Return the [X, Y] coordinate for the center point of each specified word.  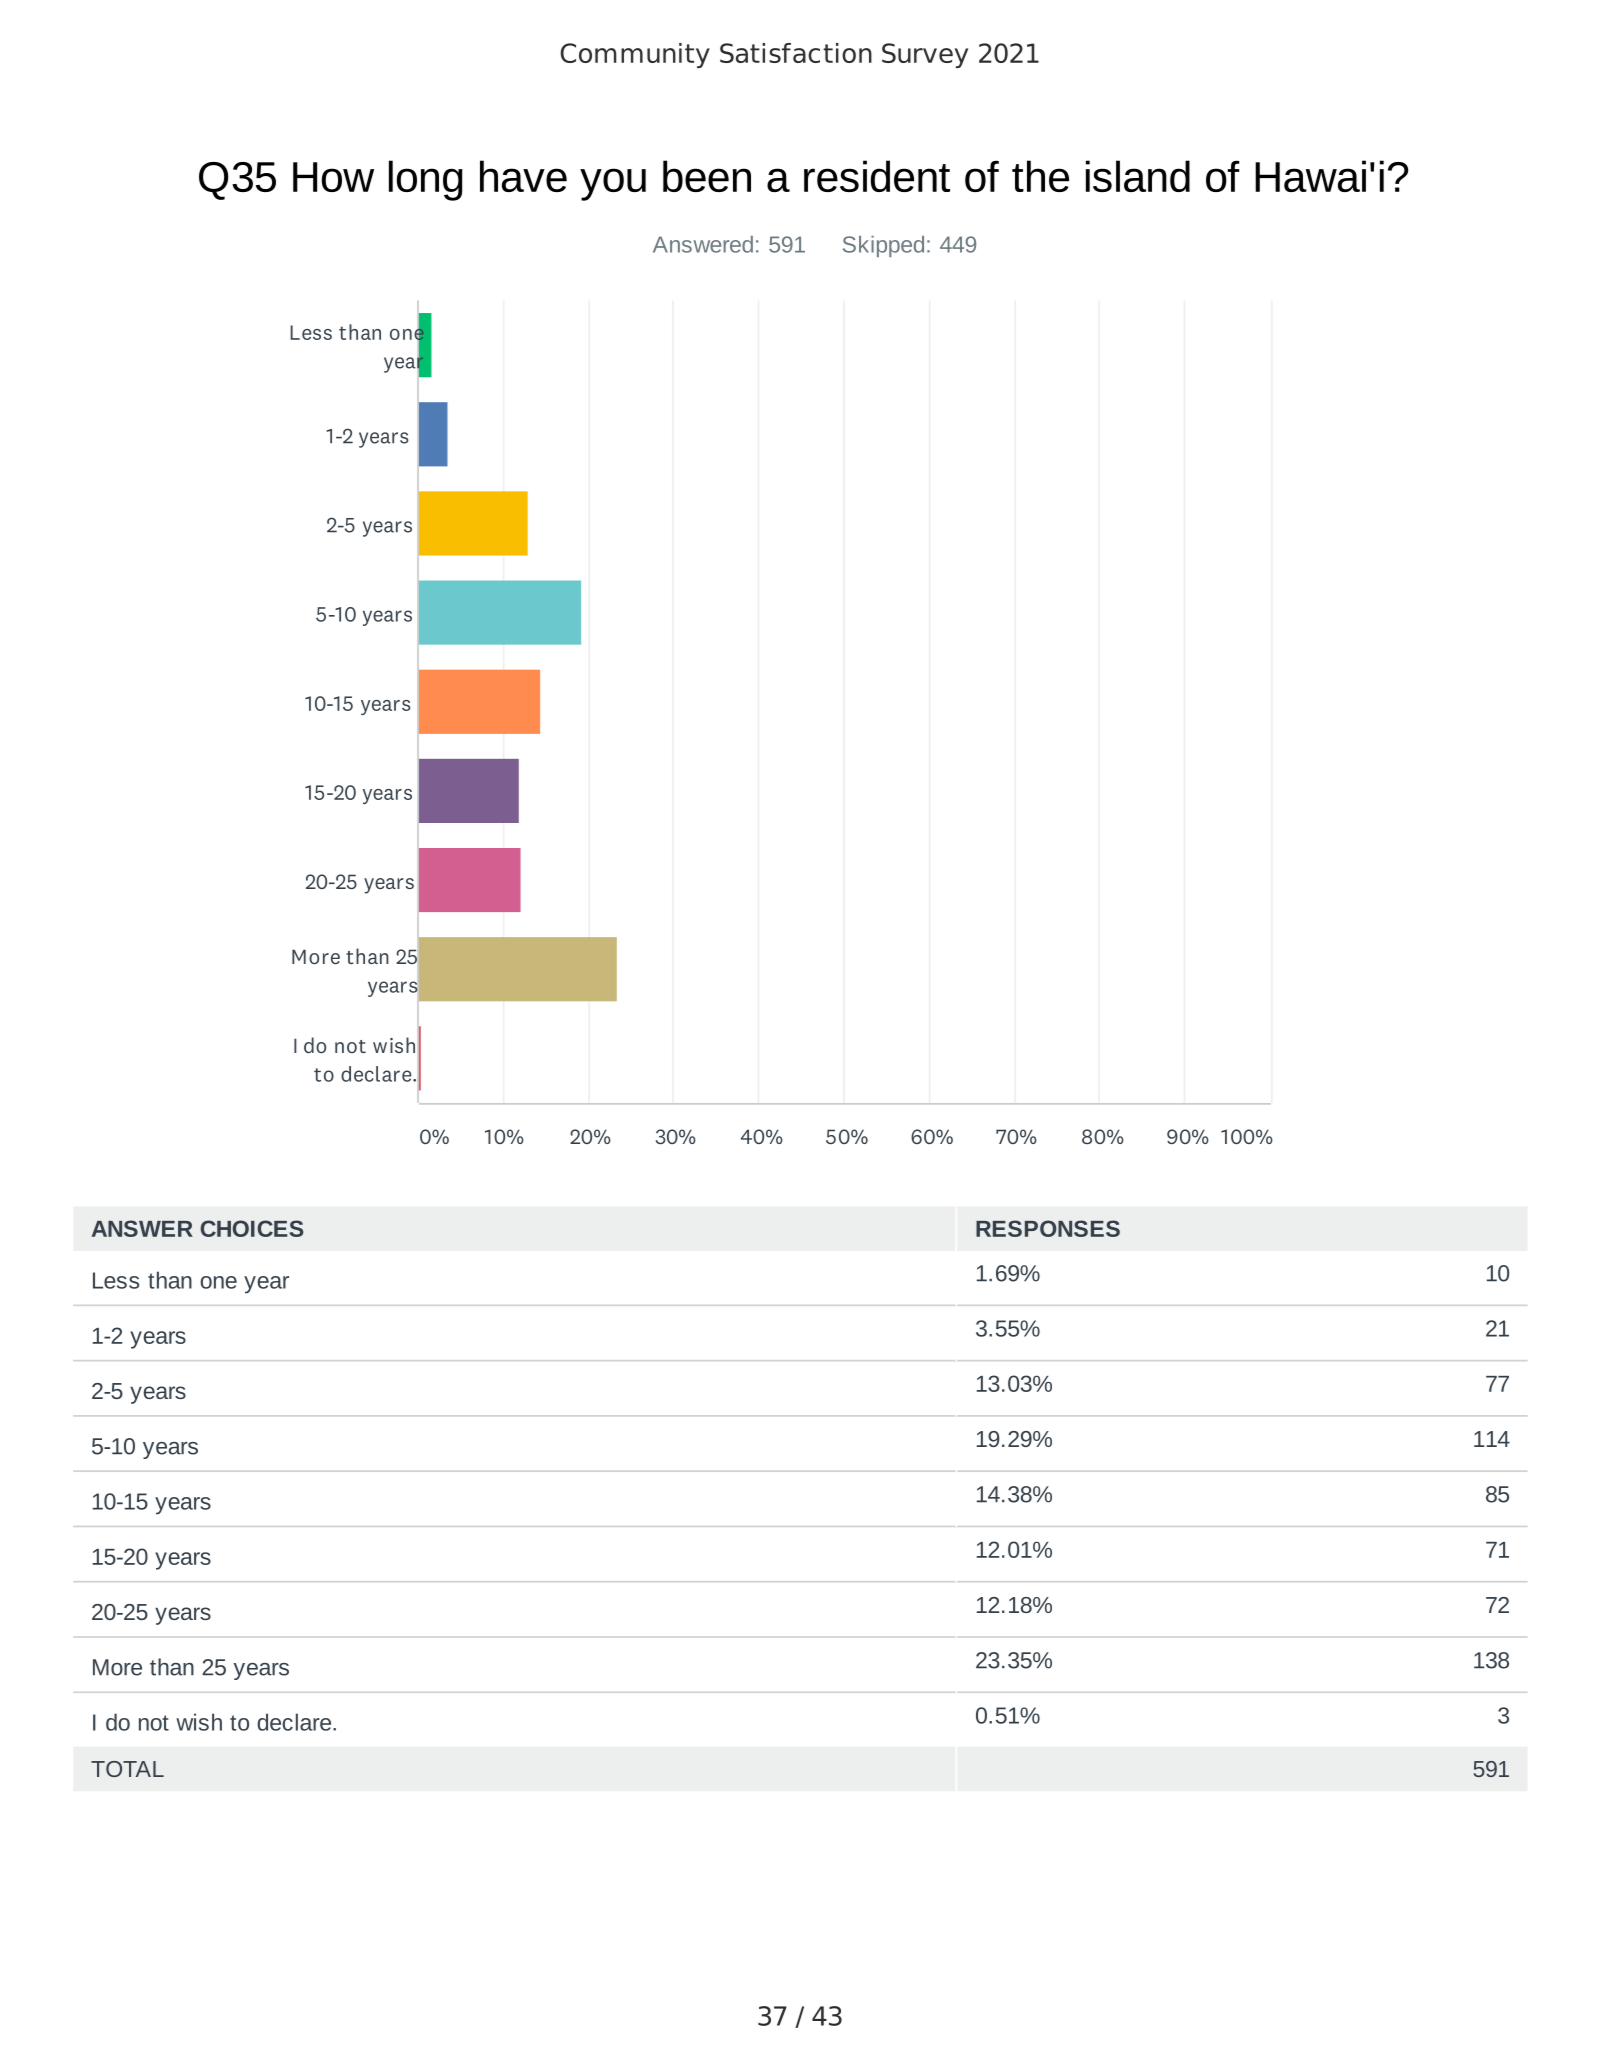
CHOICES [251, 1228]
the [1040, 176]
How [333, 177]
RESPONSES [1048, 1228]
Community [635, 55]
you [613, 184]
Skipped [883, 246]
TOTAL [127, 1769]
